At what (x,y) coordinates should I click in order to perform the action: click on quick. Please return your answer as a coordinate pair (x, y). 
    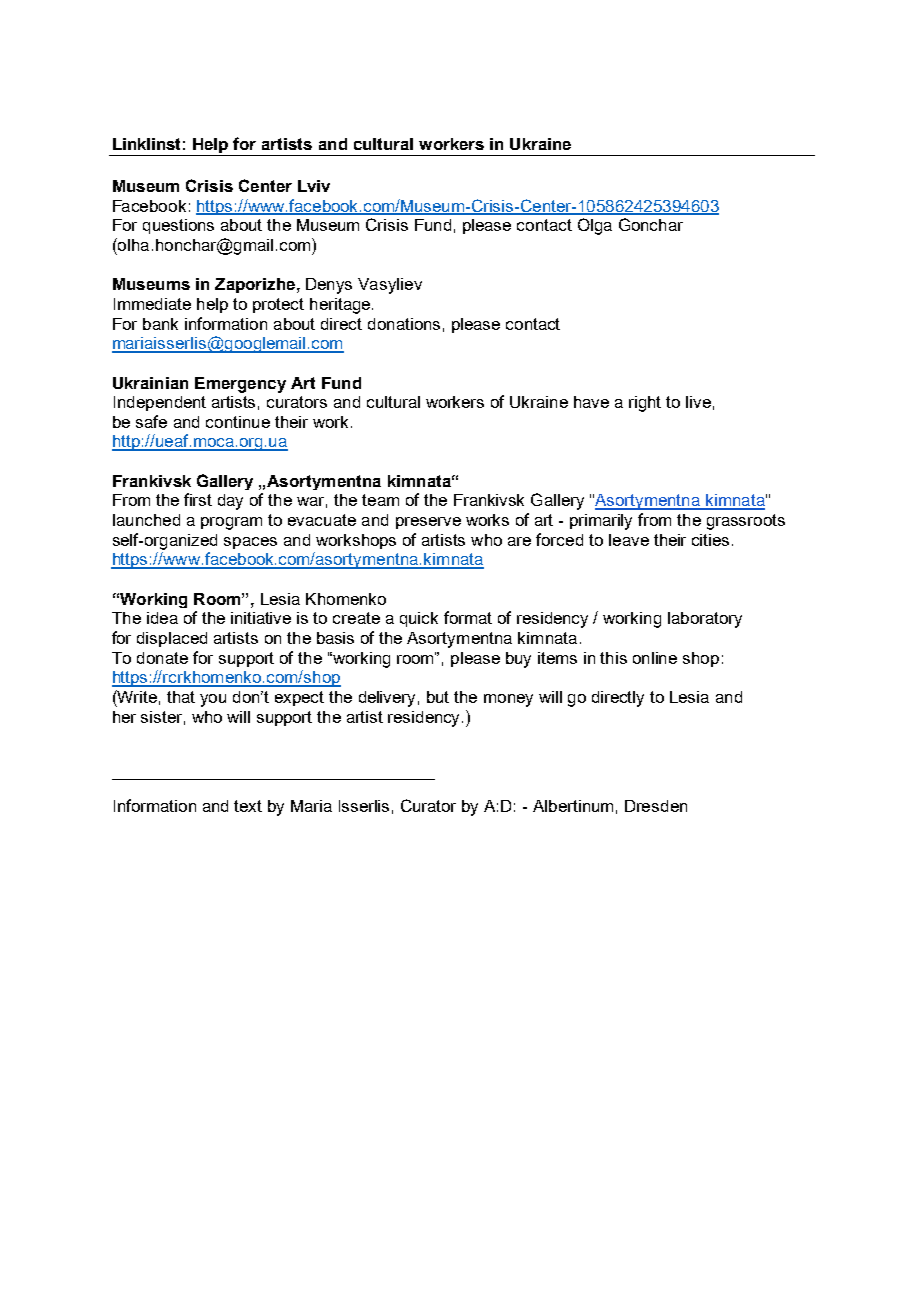
    Looking at the image, I should click on (419, 619).
